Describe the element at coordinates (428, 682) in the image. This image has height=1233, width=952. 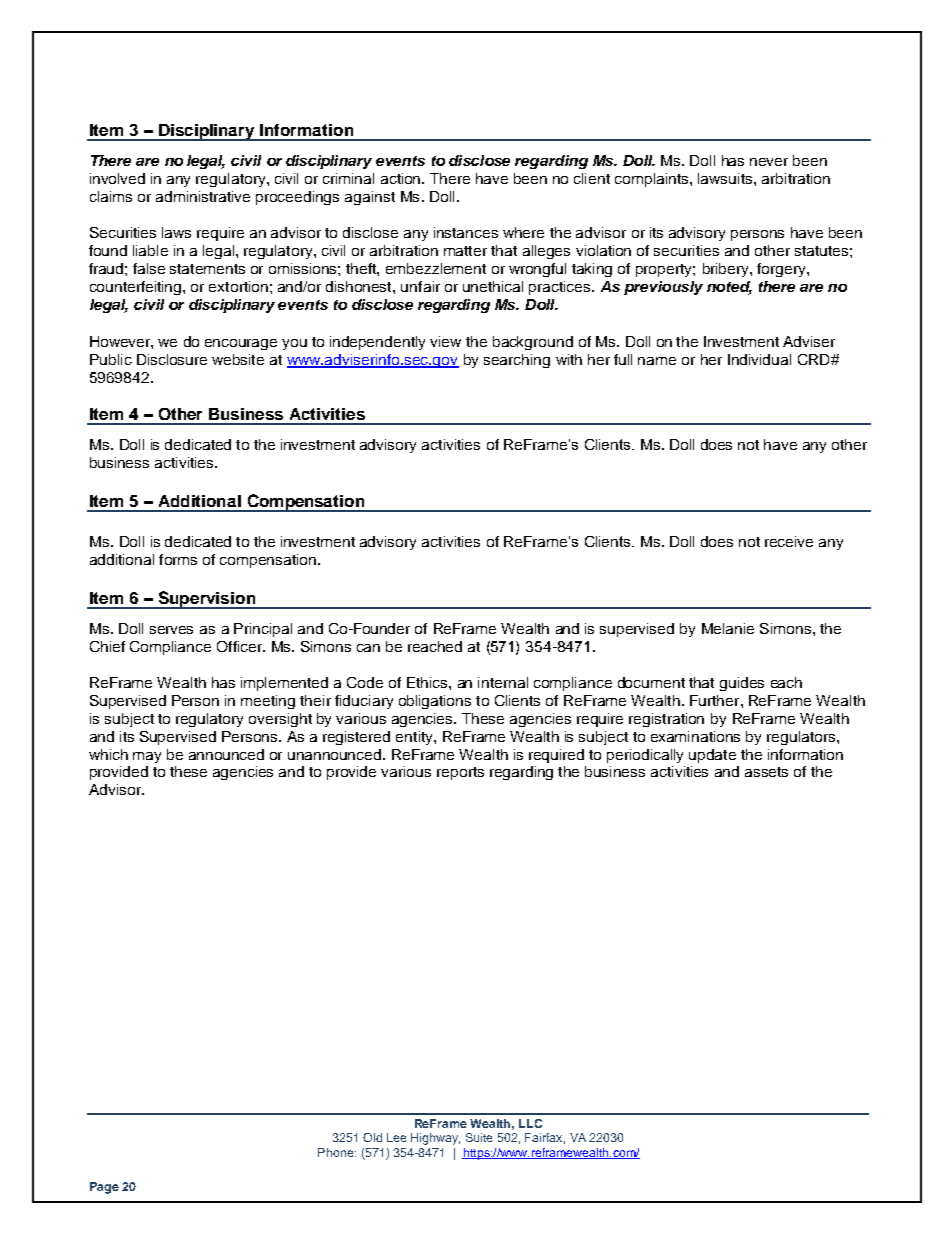
I see `Ethics` at that location.
